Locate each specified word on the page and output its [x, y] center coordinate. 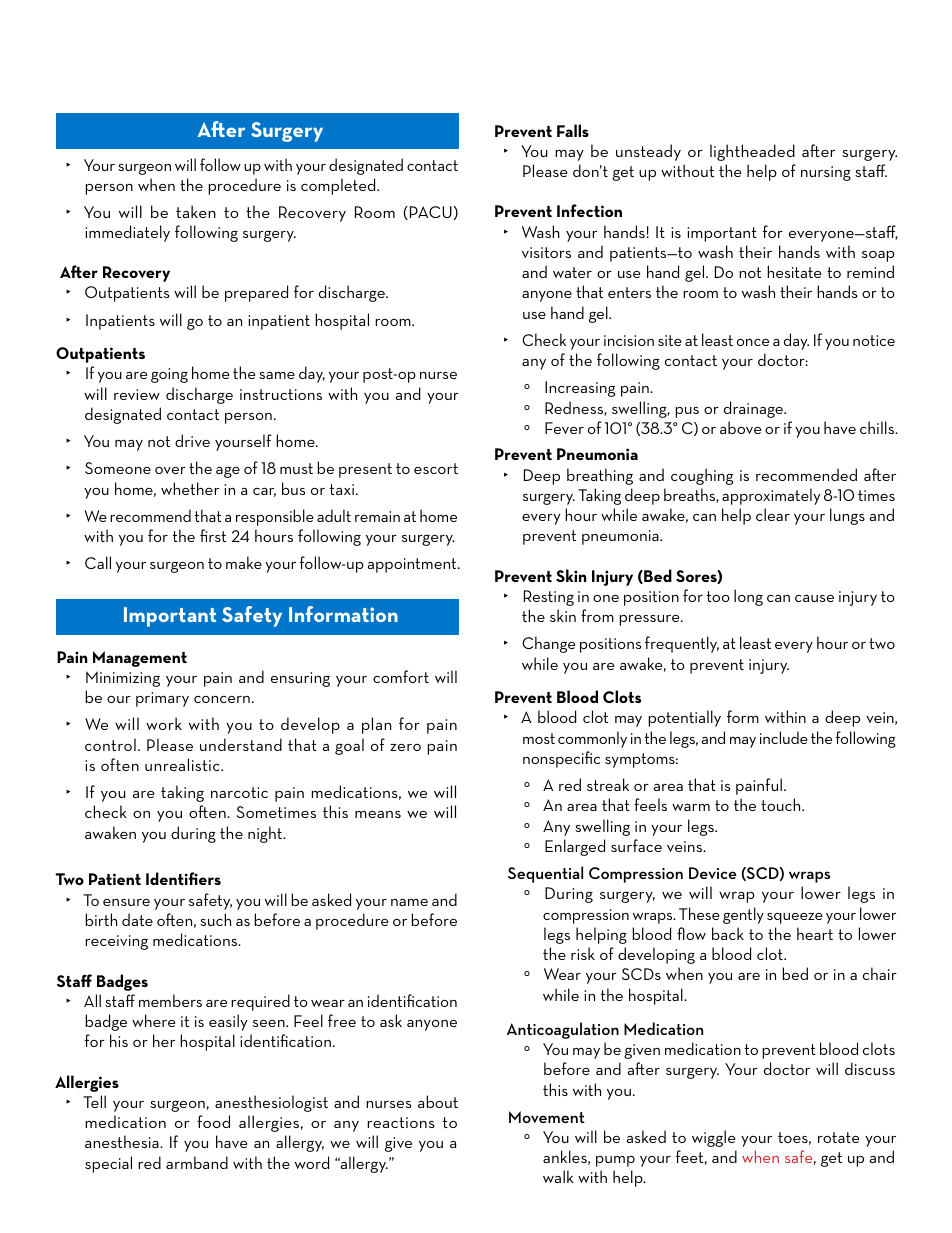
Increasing [580, 389]
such [215, 919]
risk [583, 953]
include [784, 737]
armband [197, 1162]
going [169, 375]
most [539, 738]
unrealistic [183, 764]
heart [815, 933]
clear [773, 514]
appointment [413, 565]
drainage [755, 409]
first [213, 535]
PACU [429, 213]
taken [196, 211]
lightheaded [752, 152]
